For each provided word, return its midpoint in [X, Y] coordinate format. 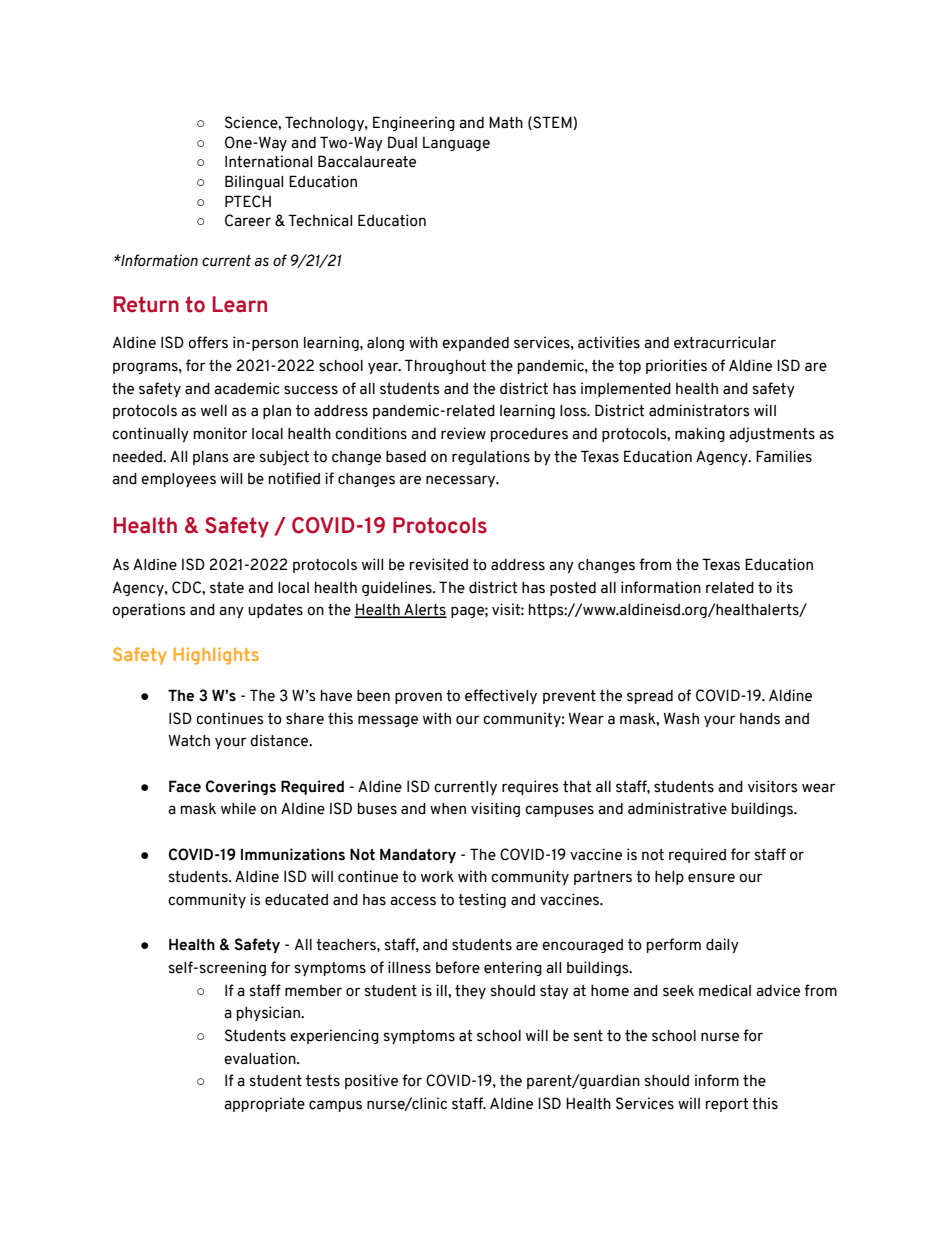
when [448, 809]
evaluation [261, 1058]
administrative [677, 808]
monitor [220, 433]
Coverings [241, 787]
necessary [462, 481]
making [700, 434]
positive [371, 1081]
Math [506, 123]
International [268, 161]
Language [456, 144]
